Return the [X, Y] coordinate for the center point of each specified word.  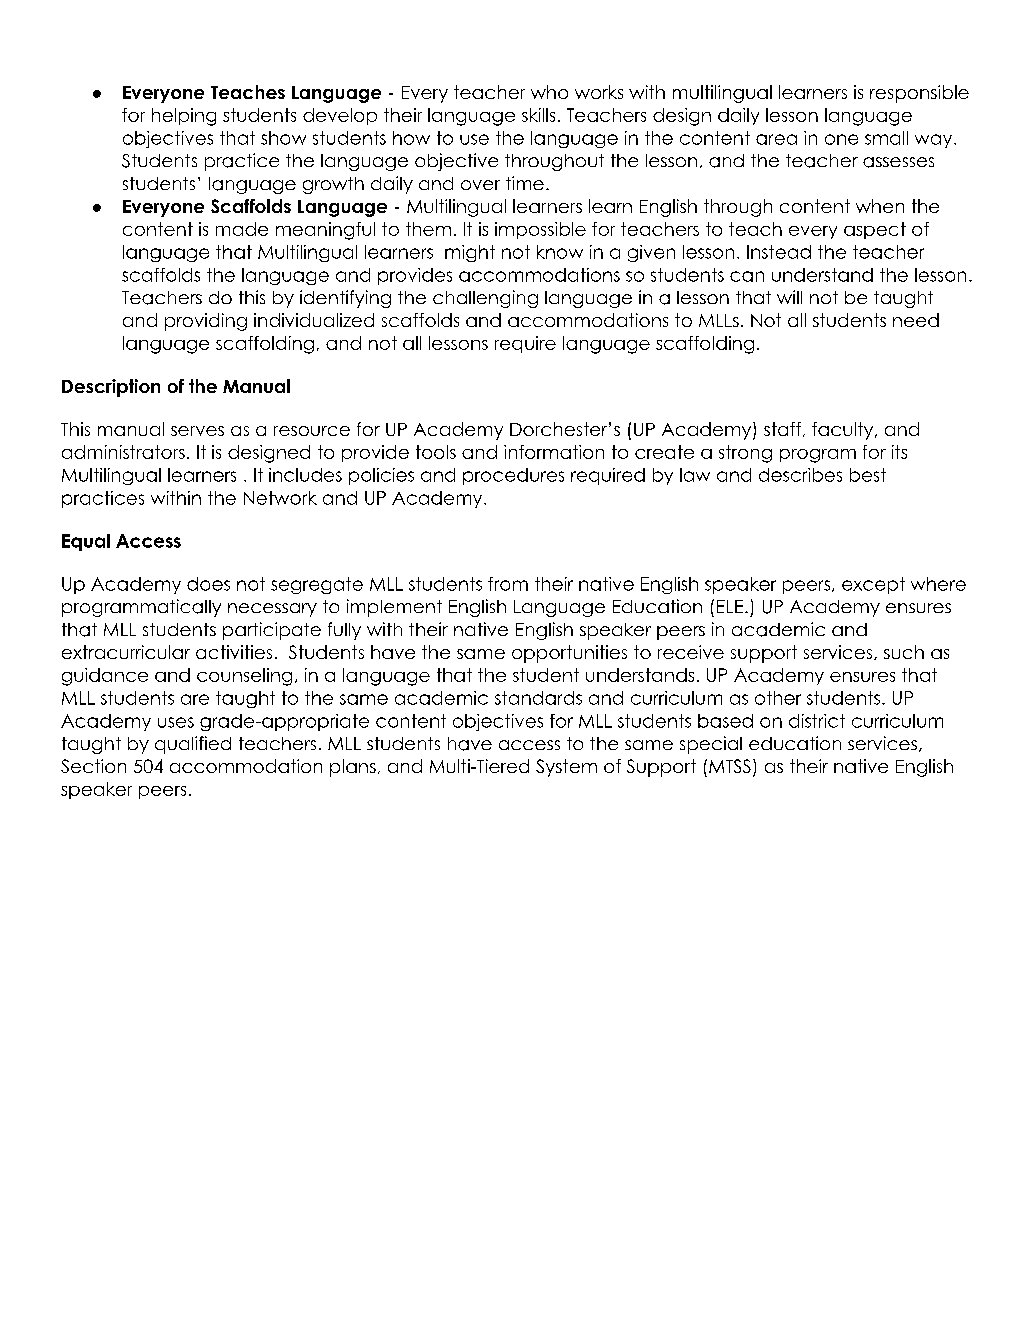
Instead [779, 252]
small [886, 138]
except [873, 585]
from [508, 584]
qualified [193, 745]
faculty [844, 431]
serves [197, 431]
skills [538, 115]
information [554, 452]
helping [184, 117]
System [566, 768]
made [242, 229]
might [470, 253]
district [817, 721]
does [208, 584]
